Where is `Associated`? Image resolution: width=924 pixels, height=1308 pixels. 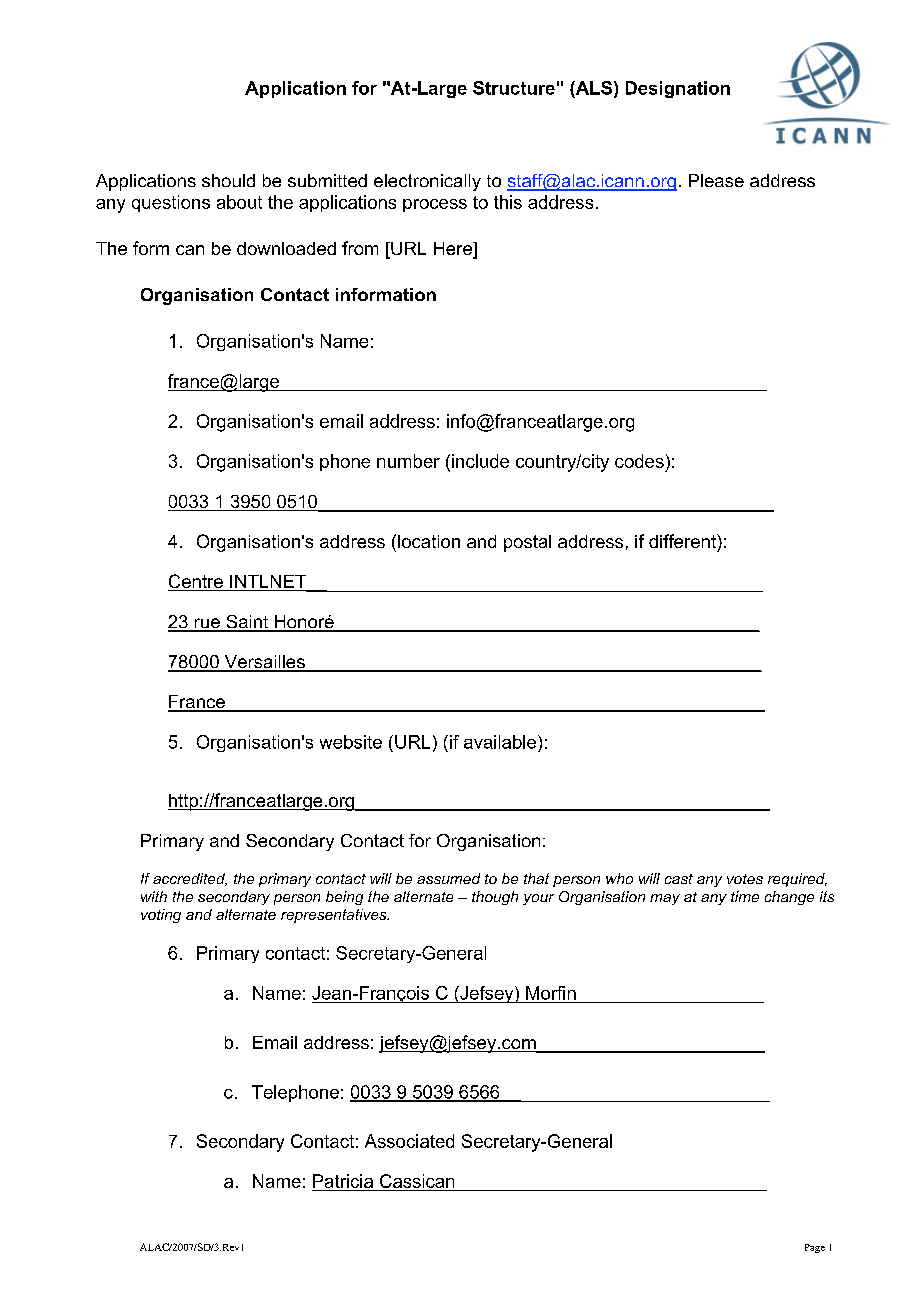 Associated is located at coordinates (409, 1141).
